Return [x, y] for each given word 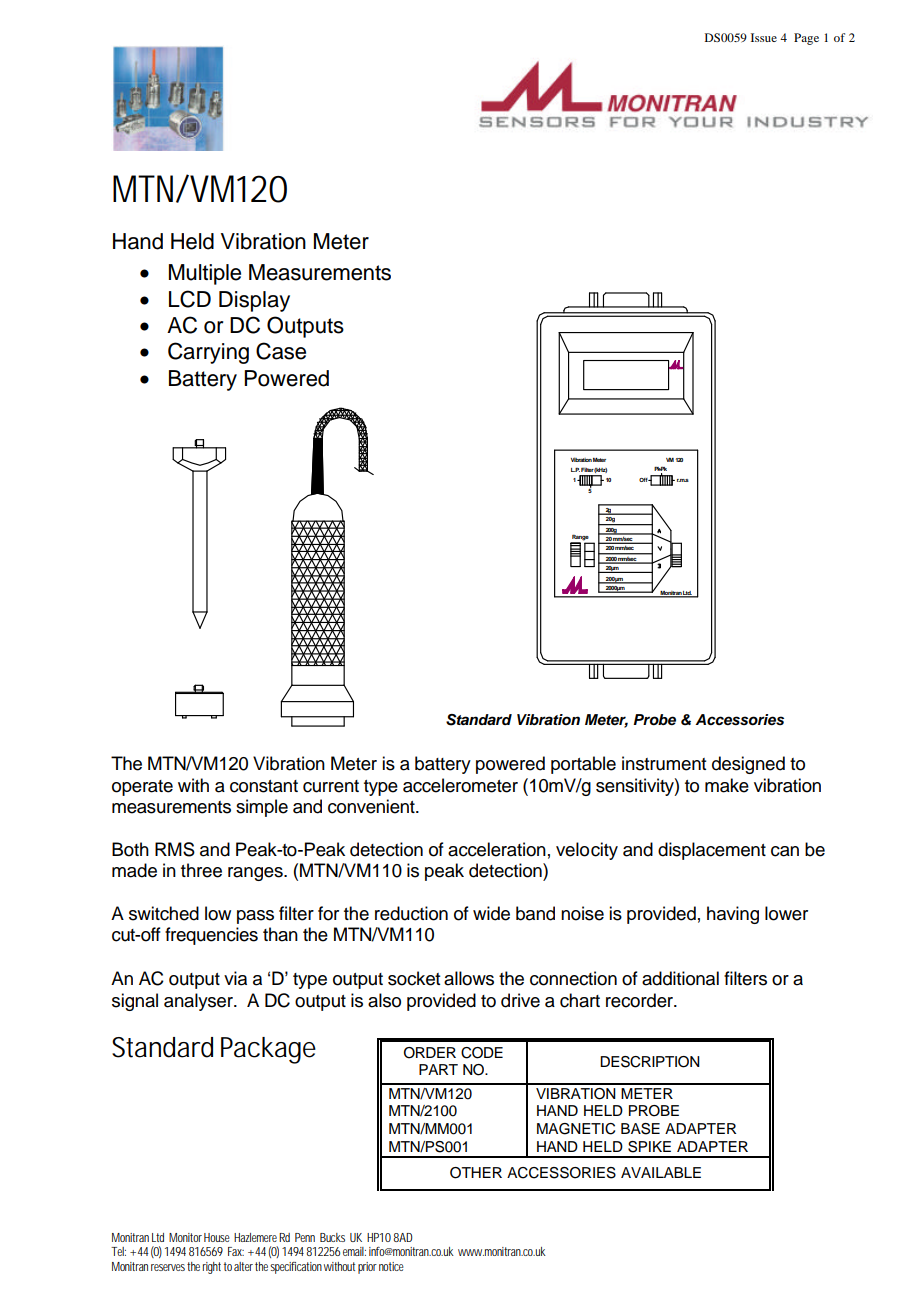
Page [806, 39]
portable [583, 765]
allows [469, 978]
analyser [199, 1002]
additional [680, 978]
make [727, 785]
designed [748, 765]
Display [254, 301]
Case [281, 351]
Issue [764, 37]
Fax [236, 1251]
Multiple [205, 274]
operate [142, 788]
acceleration [497, 849]
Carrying [208, 353]
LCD [190, 299]
